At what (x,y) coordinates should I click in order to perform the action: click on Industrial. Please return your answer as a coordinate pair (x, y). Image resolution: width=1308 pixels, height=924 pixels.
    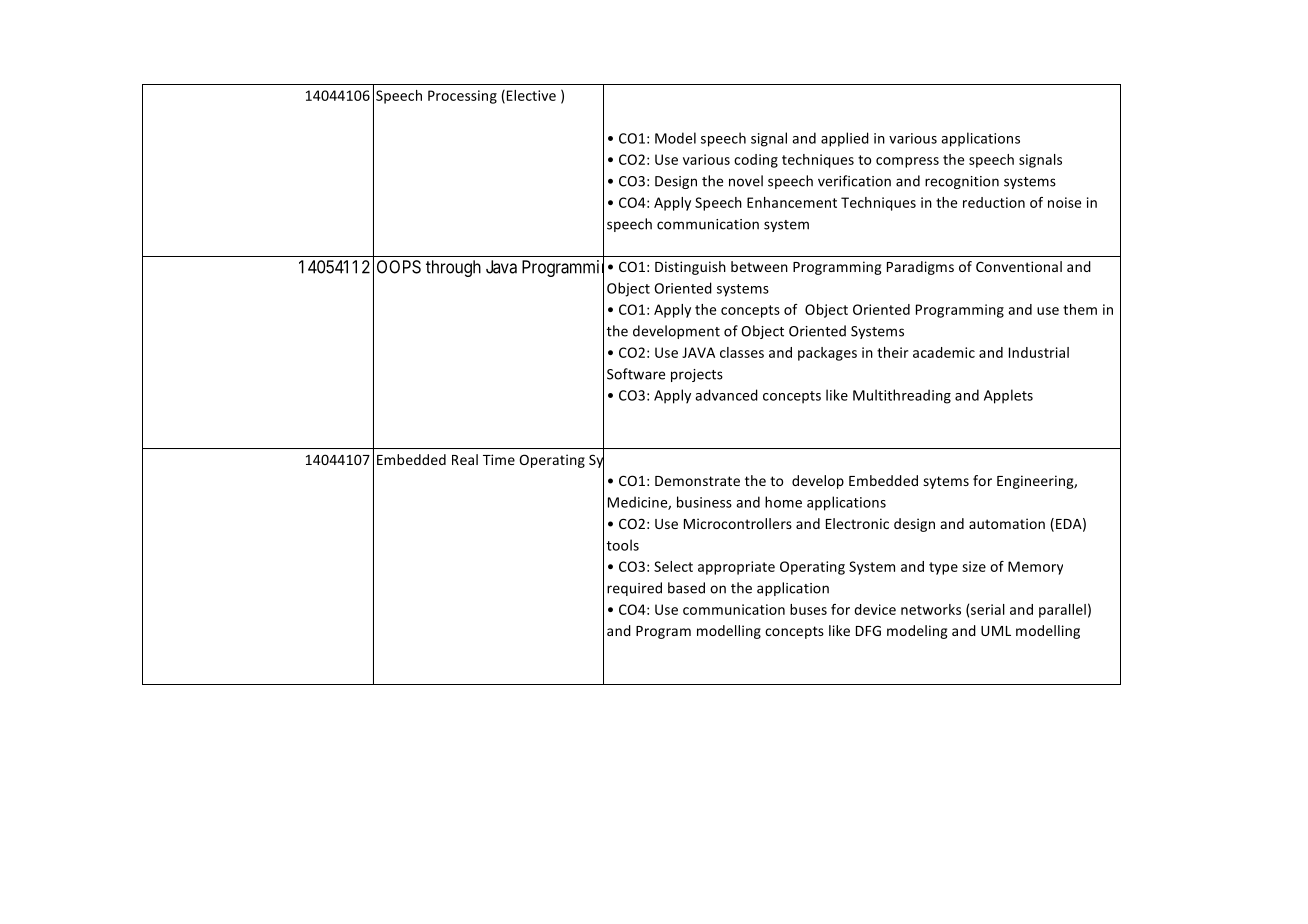
    Looking at the image, I should click on (1039, 352).
